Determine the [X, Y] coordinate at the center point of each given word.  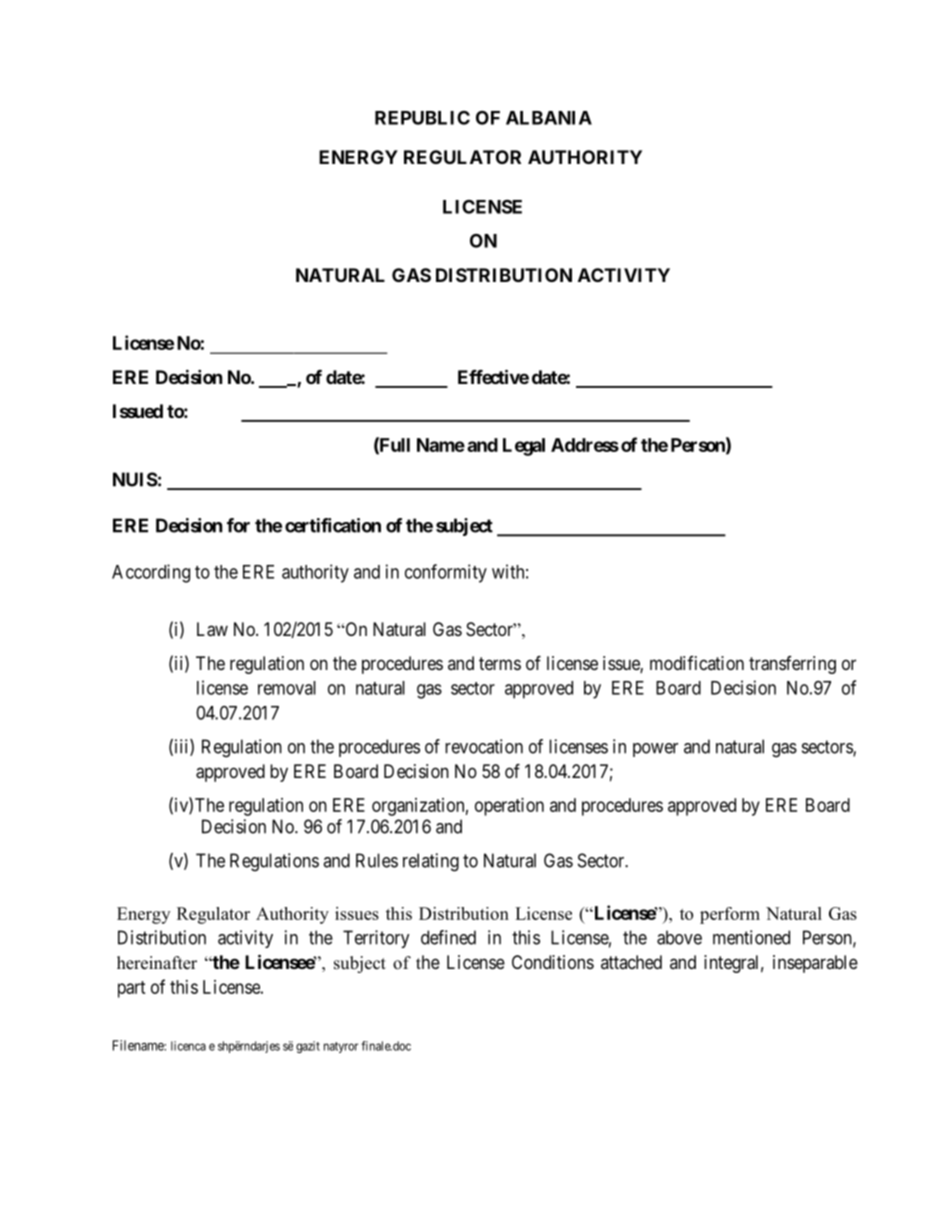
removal [287, 688]
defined [448, 937]
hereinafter [157, 963]
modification [697, 663]
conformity [446, 573]
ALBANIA [549, 118]
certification [333, 525]
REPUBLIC [422, 118]
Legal [524, 447]
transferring [792, 665]
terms [500, 663]
